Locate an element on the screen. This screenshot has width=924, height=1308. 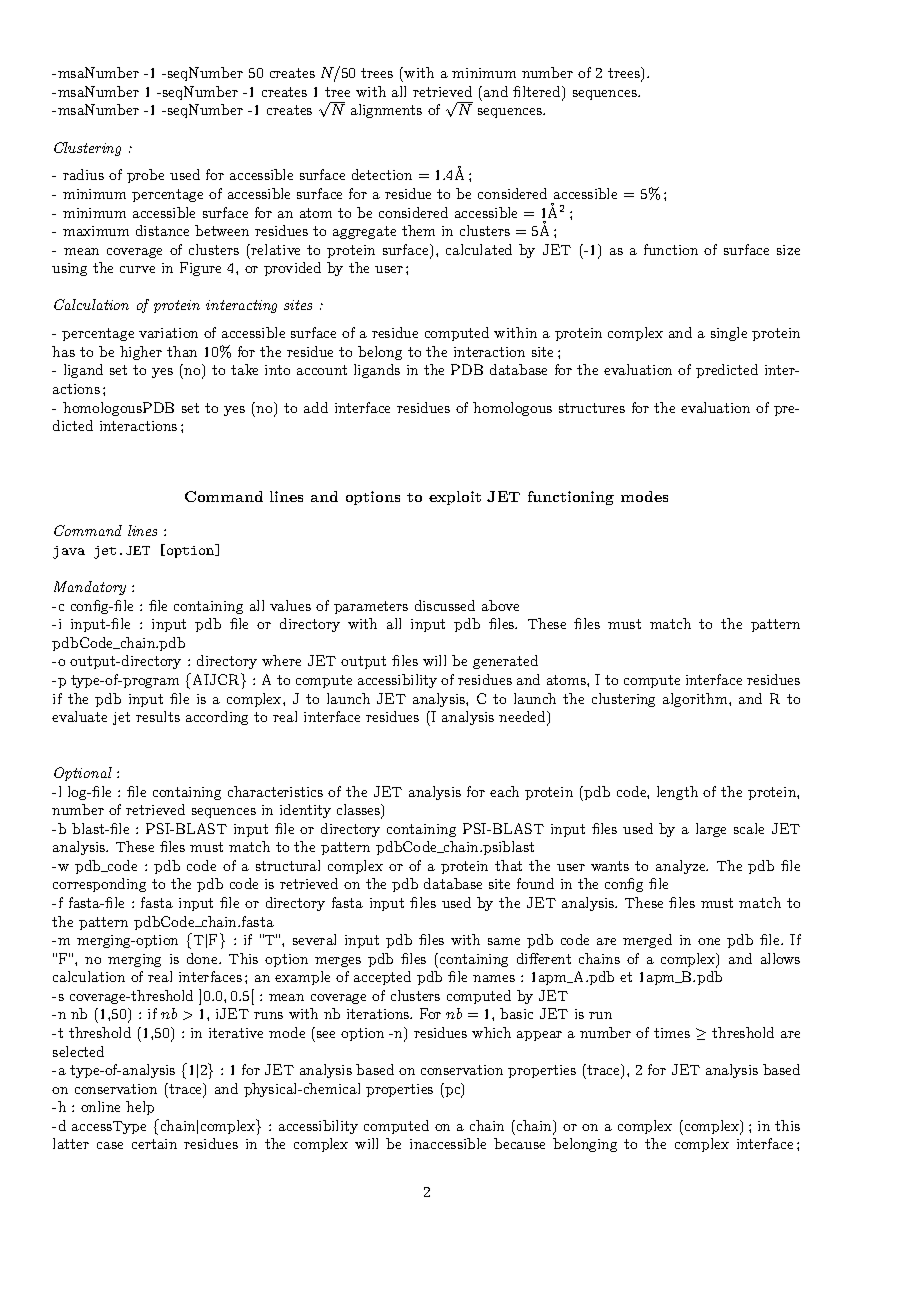
Mandatory is located at coordinates (90, 588).
